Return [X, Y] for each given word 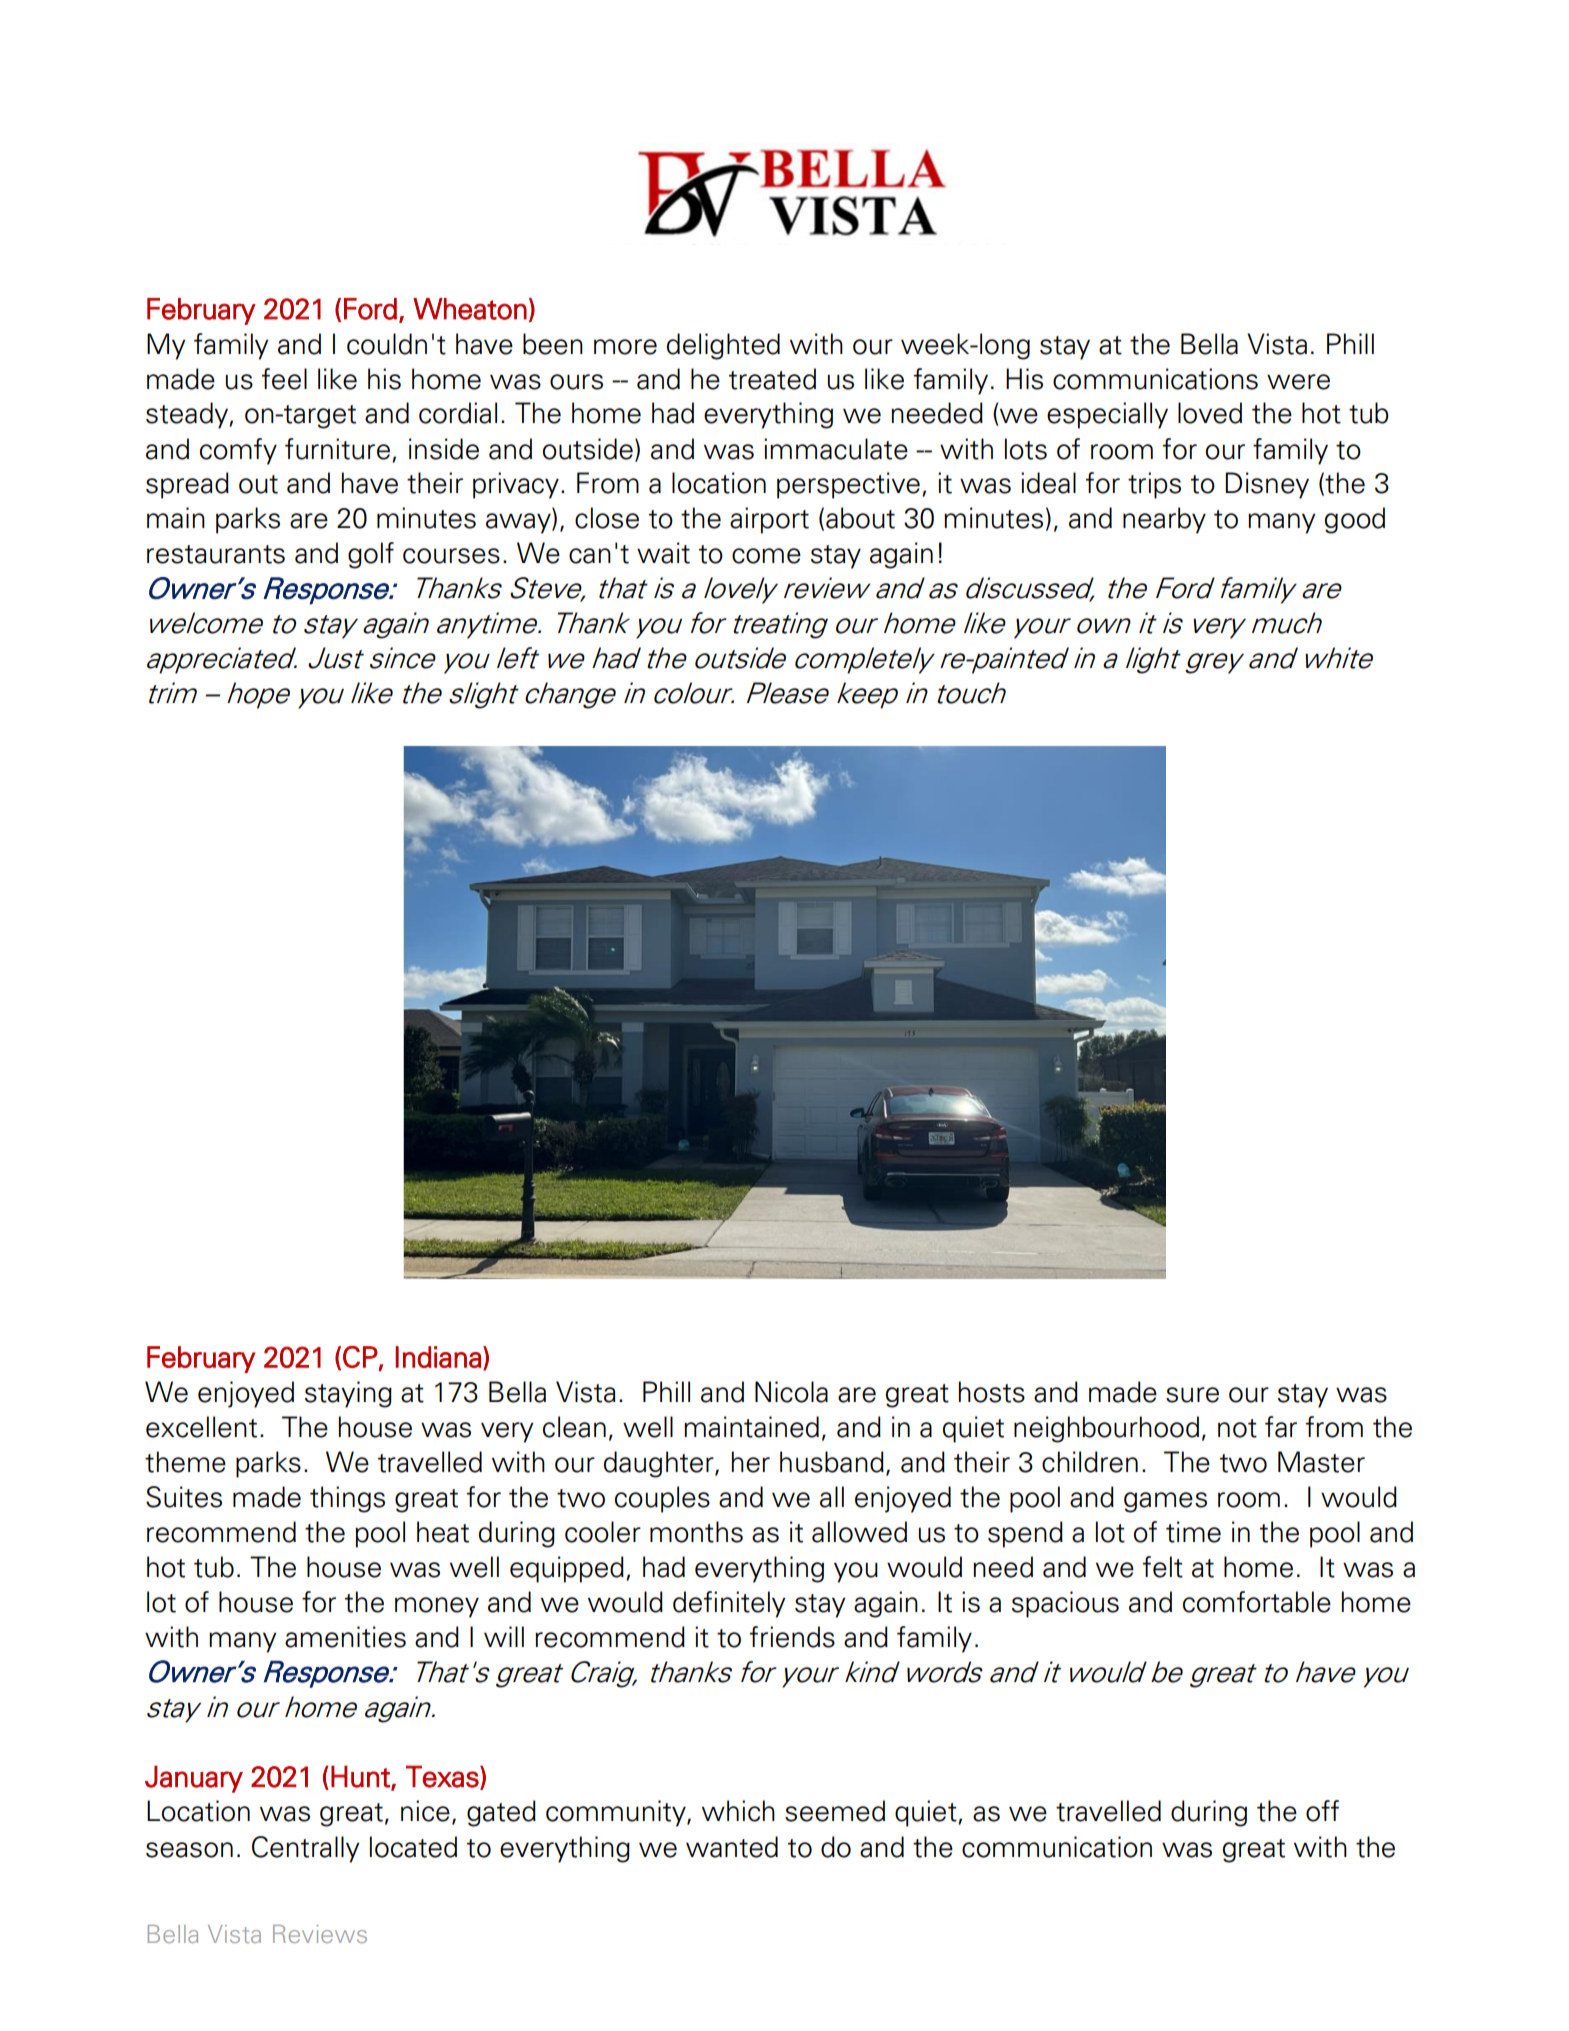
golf [371, 555]
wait [663, 553]
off [1322, 1811]
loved [1210, 413]
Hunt [361, 1777]
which [738, 1811]
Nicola [791, 1392]
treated [772, 379]
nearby [1164, 520]
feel [284, 379]
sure [1192, 1395]
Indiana [438, 1357]
